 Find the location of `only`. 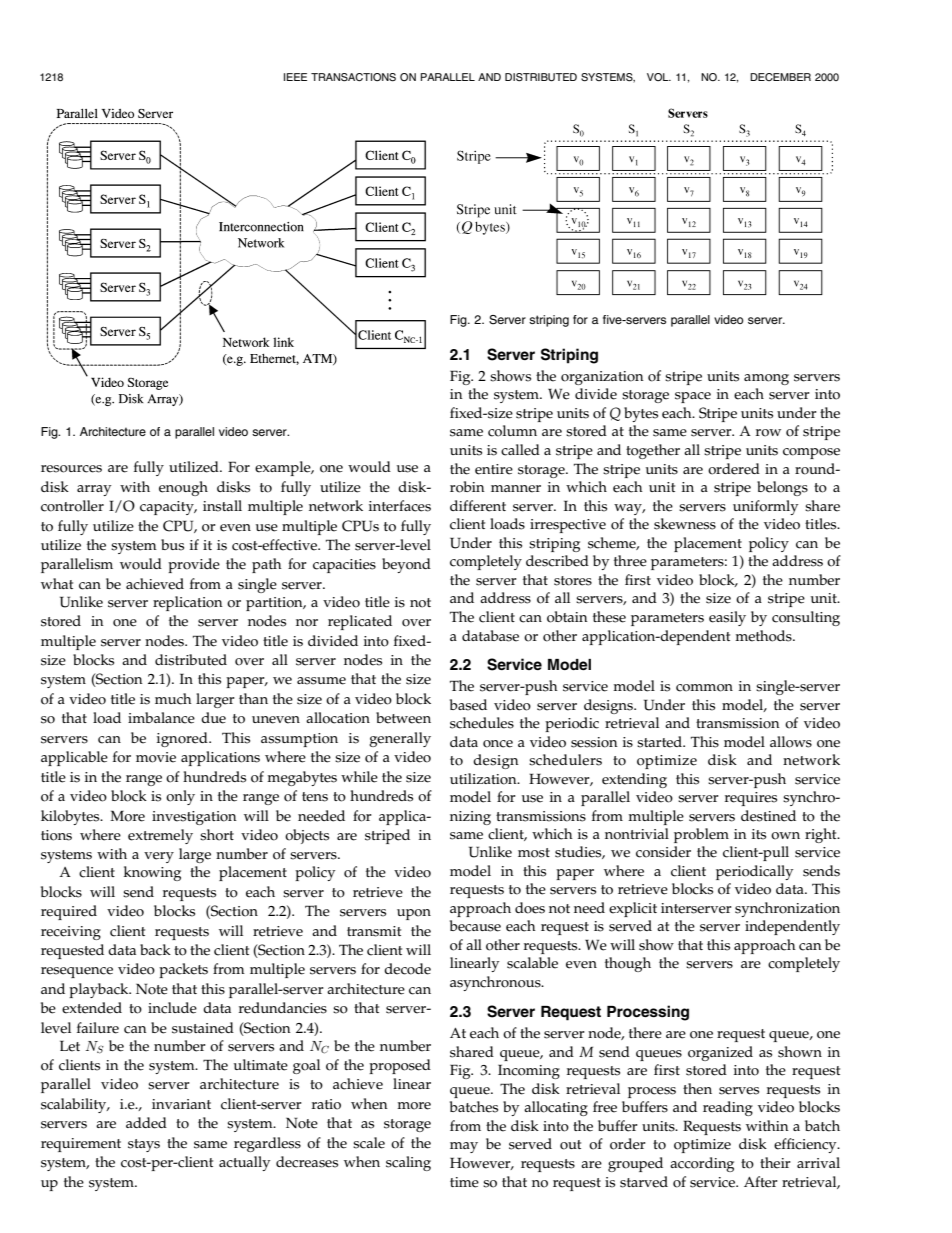

only is located at coordinates (180, 797).
